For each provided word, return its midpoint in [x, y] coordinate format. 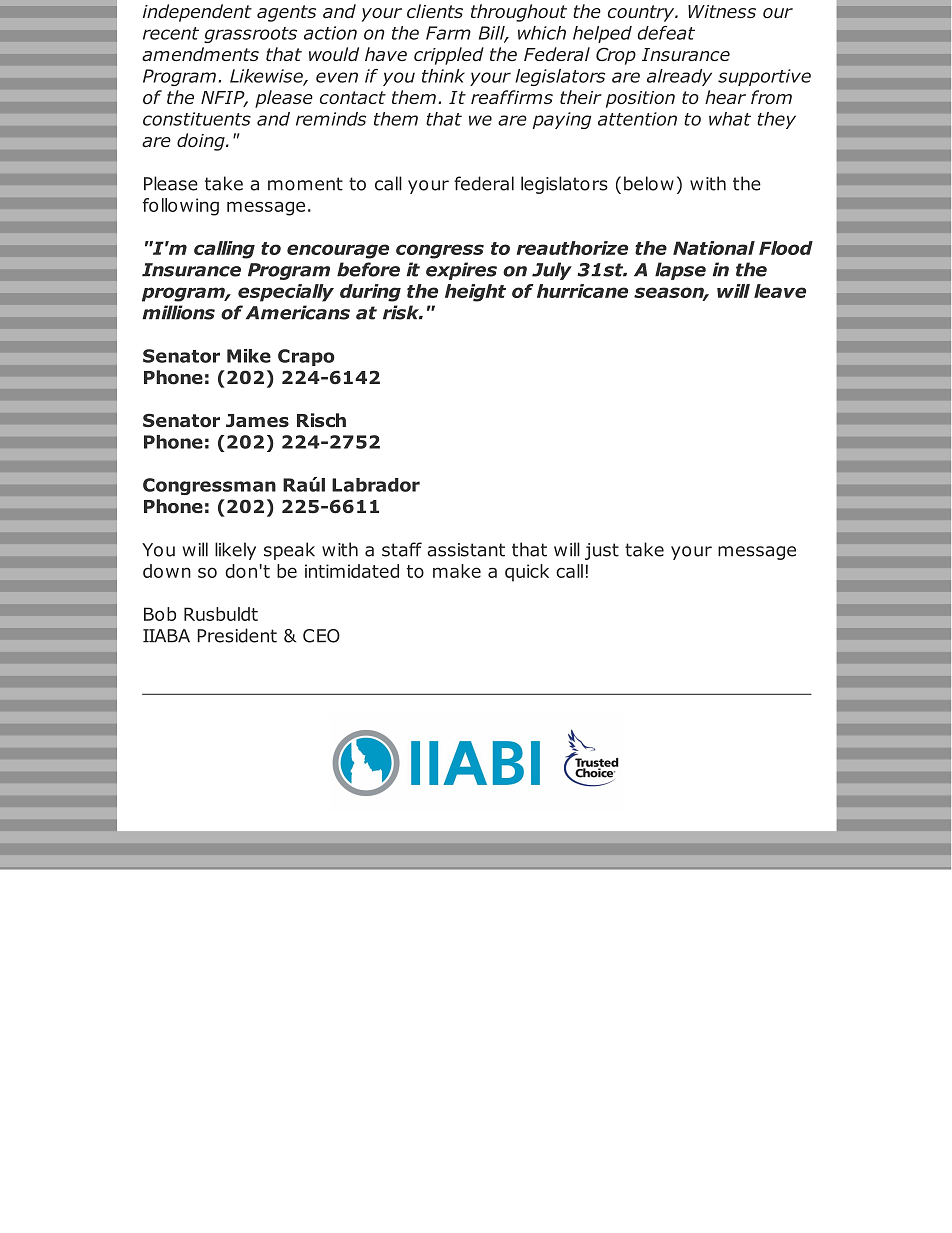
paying [562, 120]
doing [202, 142]
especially [286, 293]
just [602, 551]
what [730, 119]
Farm [448, 33]
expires [461, 271]
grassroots [250, 35]
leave [780, 291]
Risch [321, 420]
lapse [680, 271]
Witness [722, 11]
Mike [249, 356]
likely [235, 551]
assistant [466, 550]
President [237, 635]
